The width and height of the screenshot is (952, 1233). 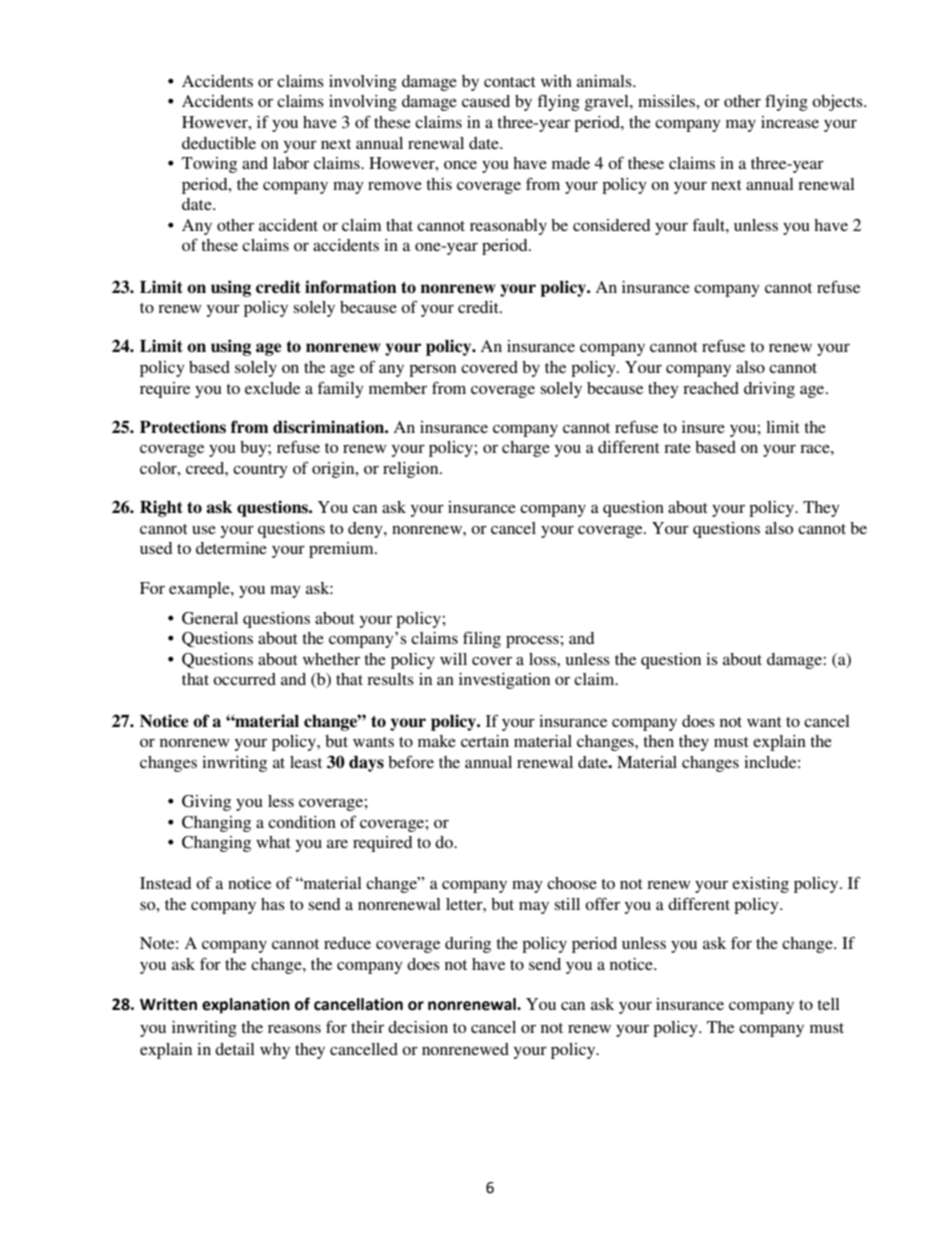 I want to click on decision, so click(x=418, y=1027).
